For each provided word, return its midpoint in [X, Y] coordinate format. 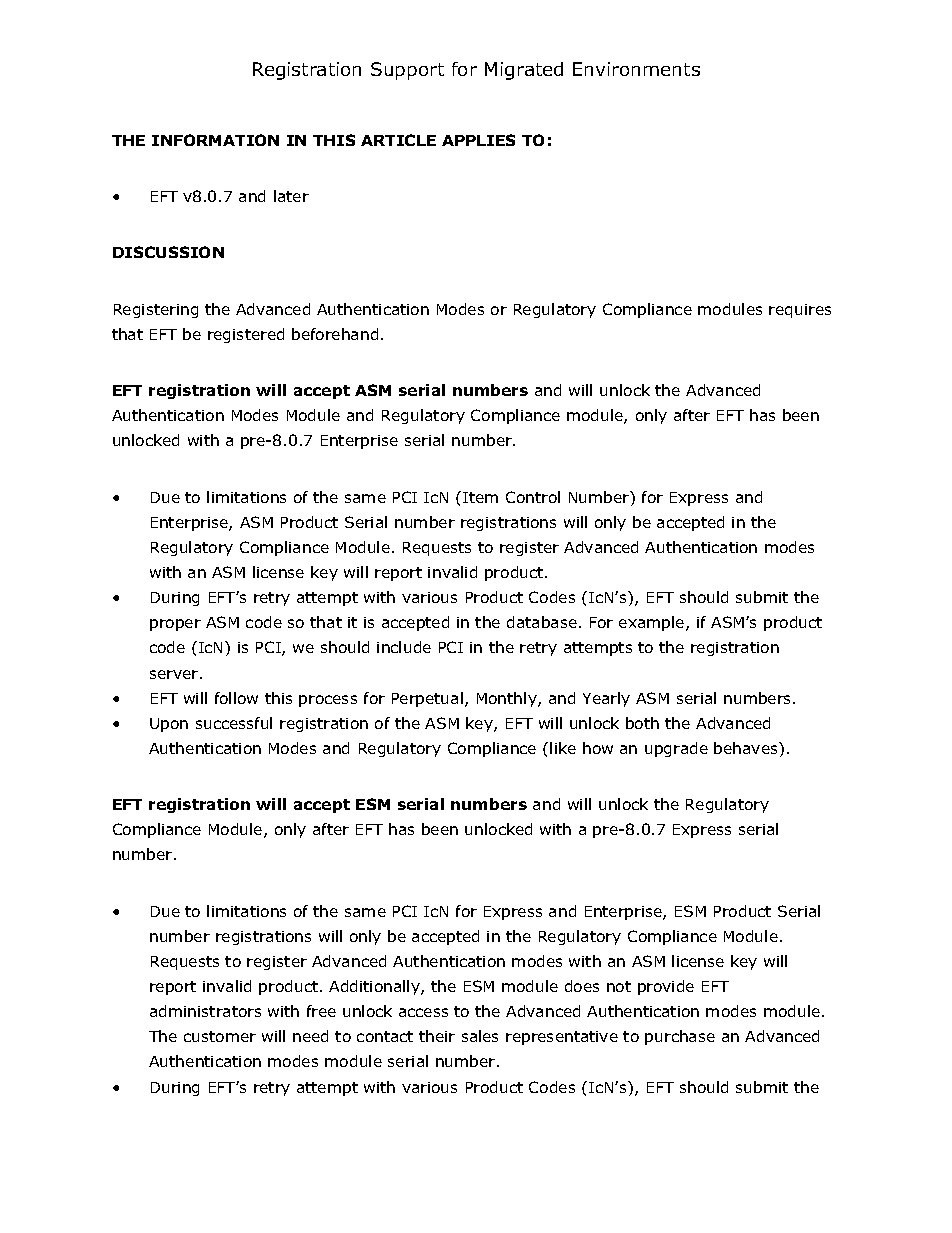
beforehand [335, 334]
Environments [636, 69]
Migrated [524, 71]
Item [480, 497]
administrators [205, 1011]
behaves [747, 748]
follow [236, 698]
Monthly [508, 699]
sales [480, 1036]
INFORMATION [215, 140]
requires [800, 311]
